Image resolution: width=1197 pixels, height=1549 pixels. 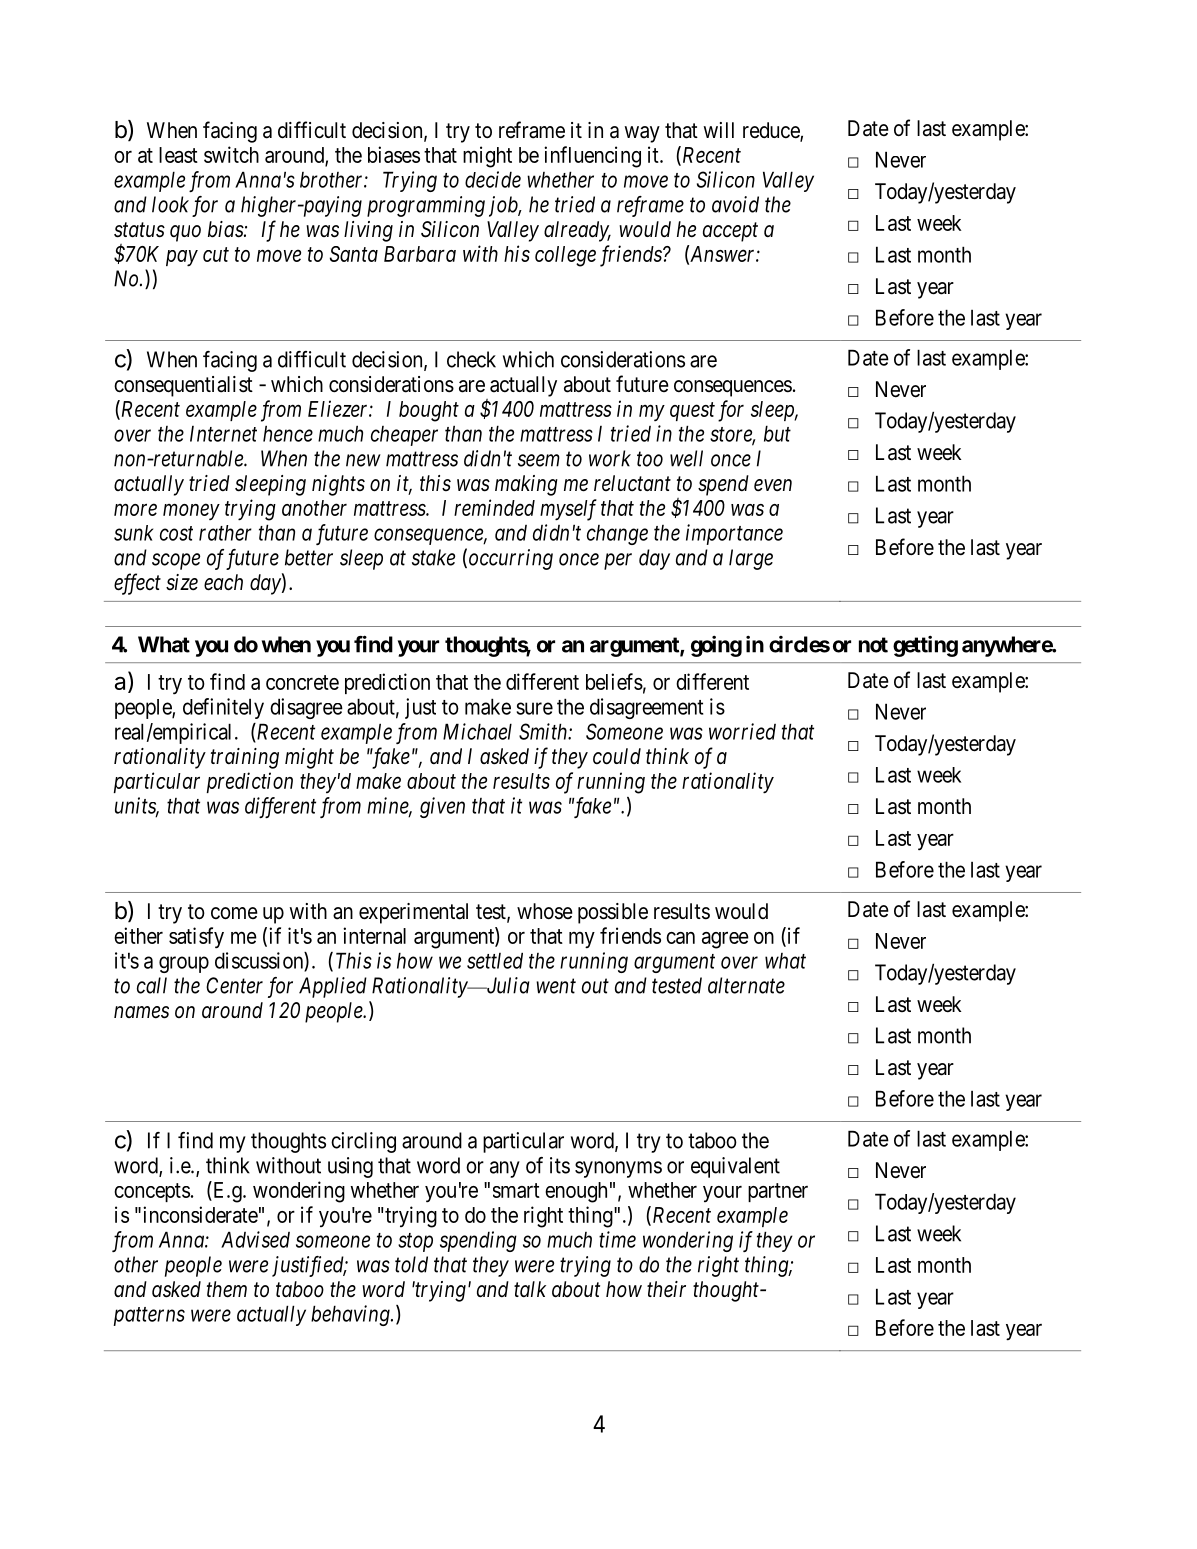 I want to click on decide, so click(x=493, y=179).
